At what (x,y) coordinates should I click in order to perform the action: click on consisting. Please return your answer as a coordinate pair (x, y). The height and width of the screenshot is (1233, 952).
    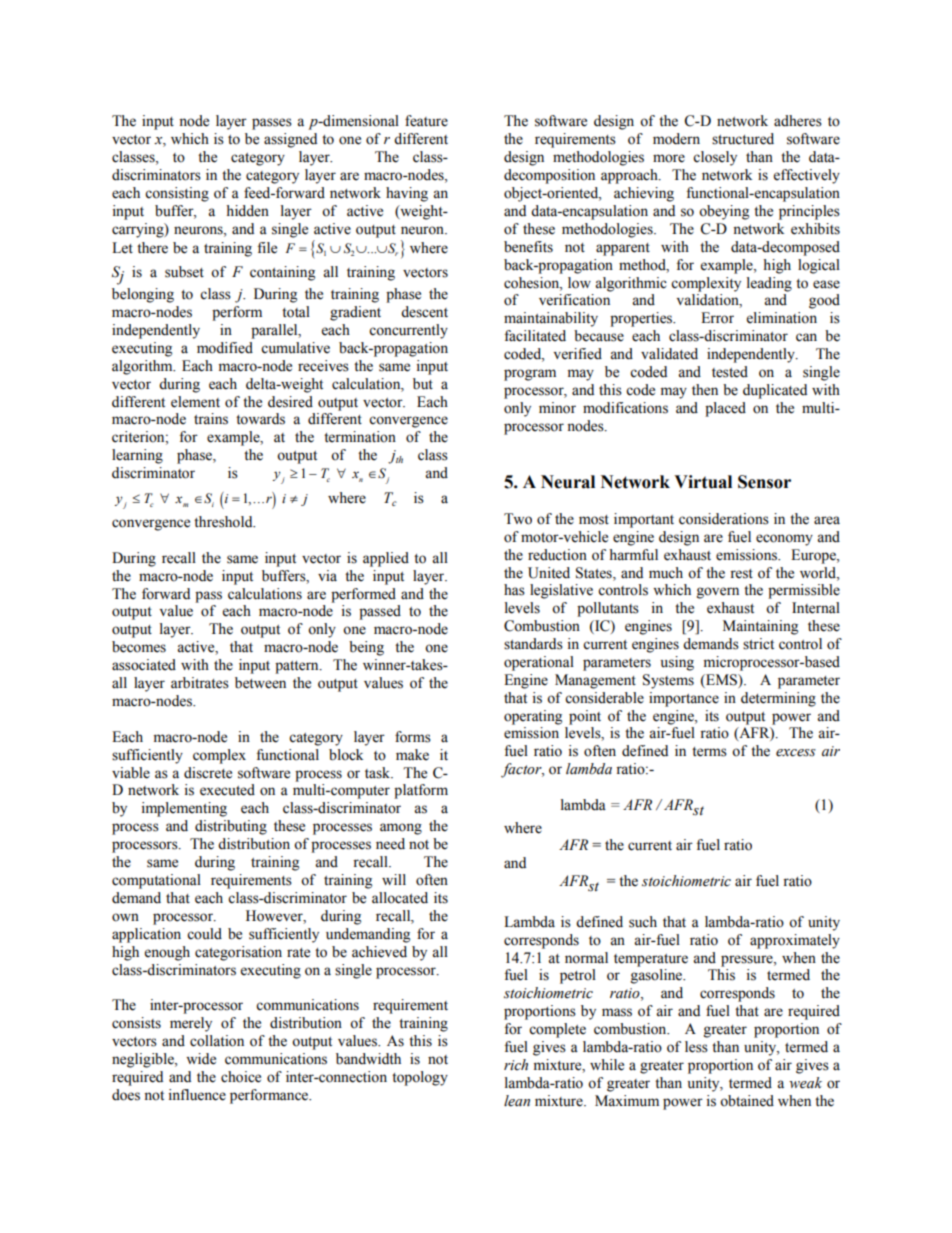
    Looking at the image, I should click on (177, 194).
